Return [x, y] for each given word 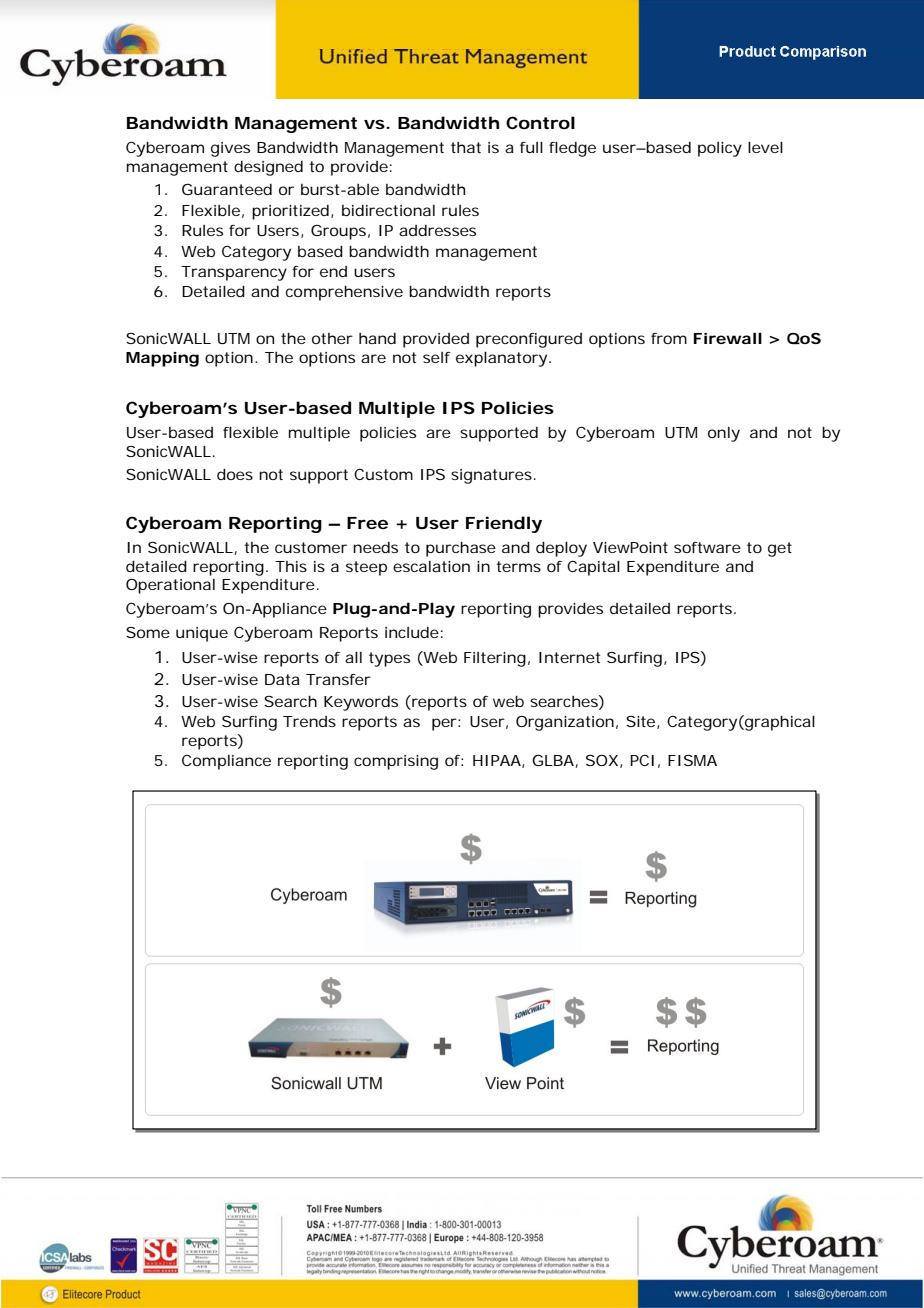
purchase [461, 549]
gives [230, 149]
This [291, 566]
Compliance [226, 762]
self [437, 357]
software [707, 547]
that [466, 147]
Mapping [162, 359]
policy [720, 149]
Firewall [728, 338]
